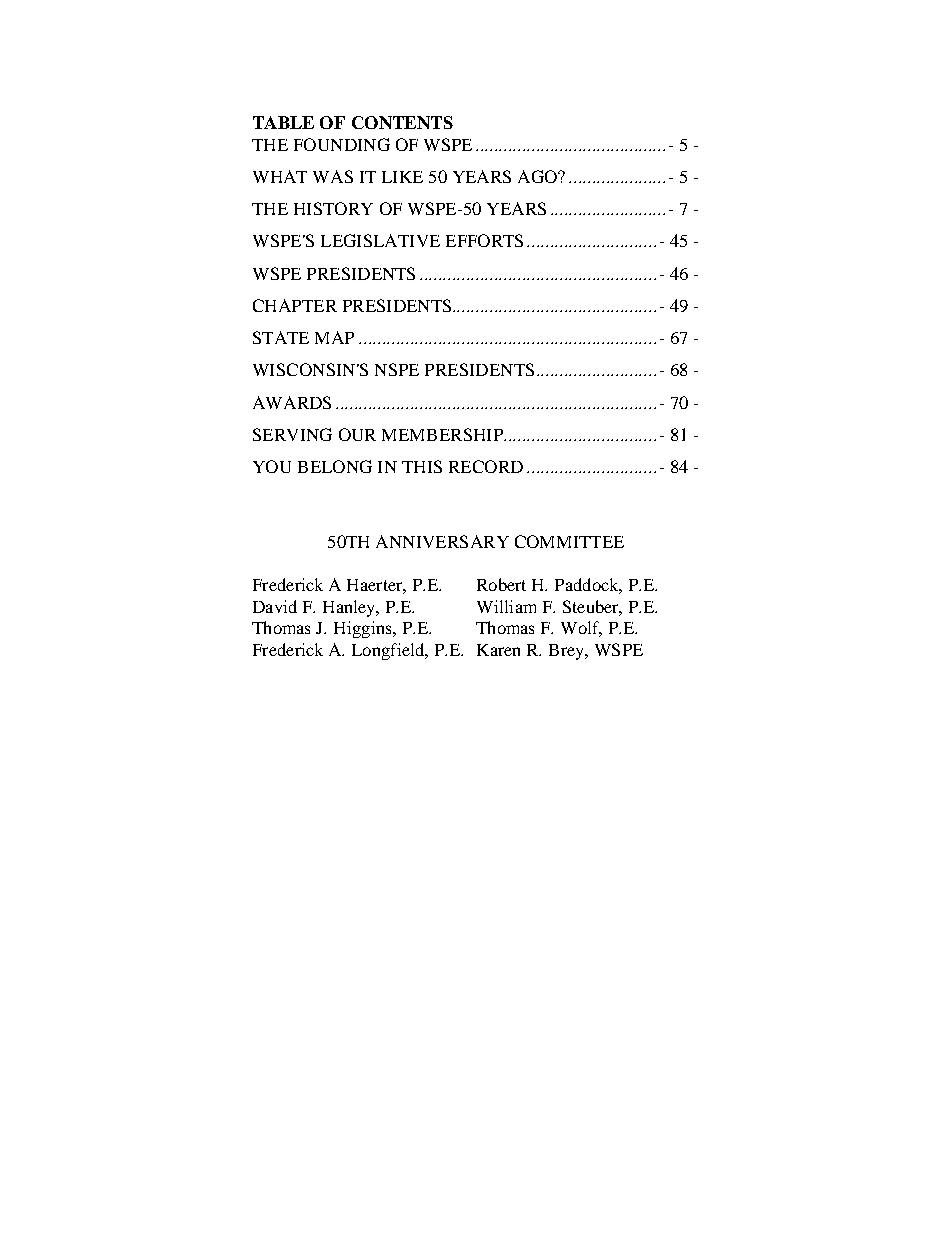  What do you see at coordinates (569, 541) in the screenshot?
I see `COMMITTEE` at bounding box center [569, 541].
